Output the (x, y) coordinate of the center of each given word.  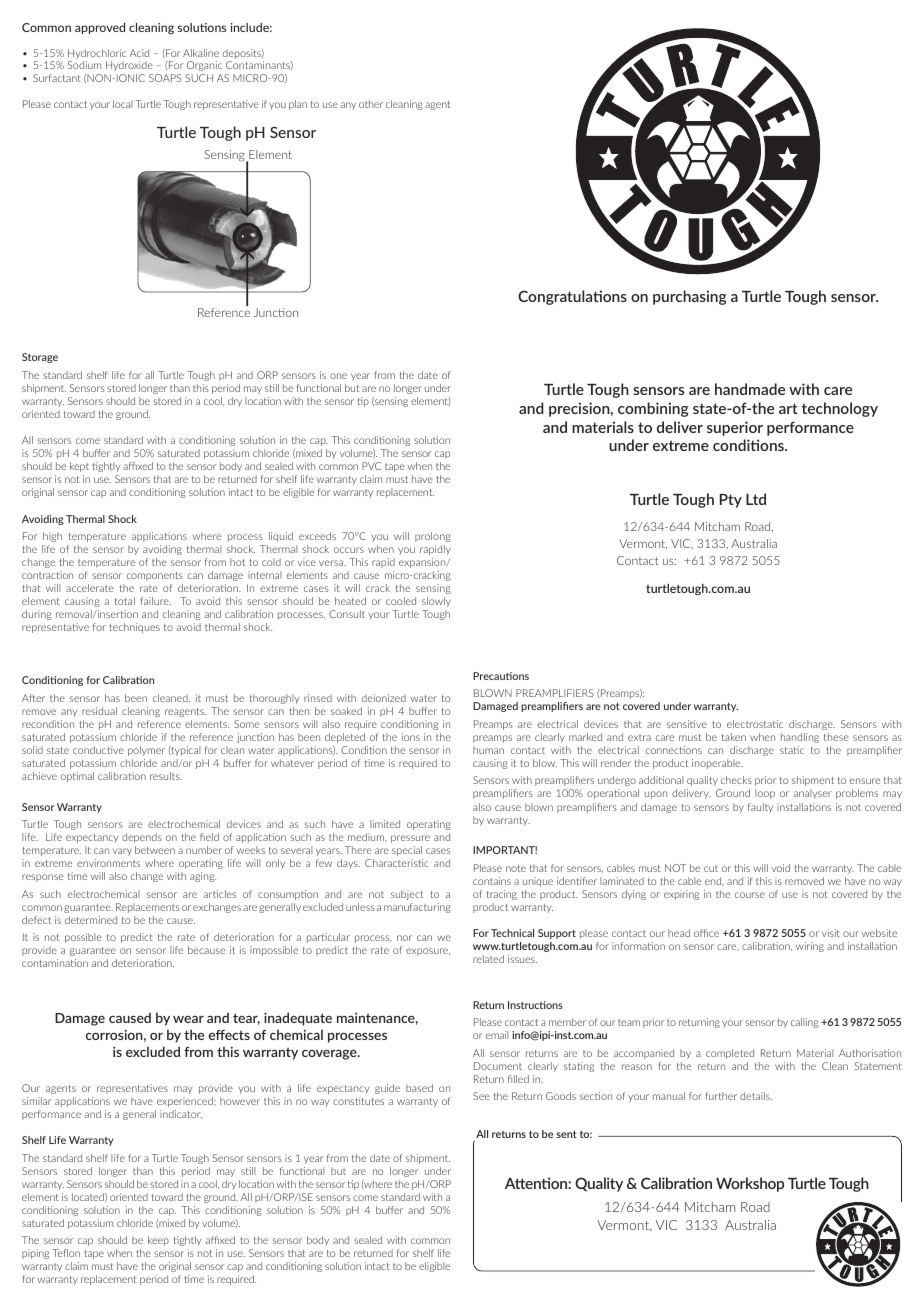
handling (800, 738)
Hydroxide (129, 66)
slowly (436, 602)
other (371, 104)
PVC (371, 466)
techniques (135, 628)
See (481, 1096)
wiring (810, 947)
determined (91, 920)
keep (158, 1241)
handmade (750, 389)
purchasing (689, 297)
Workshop (750, 1184)
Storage (40, 358)
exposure (428, 952)
